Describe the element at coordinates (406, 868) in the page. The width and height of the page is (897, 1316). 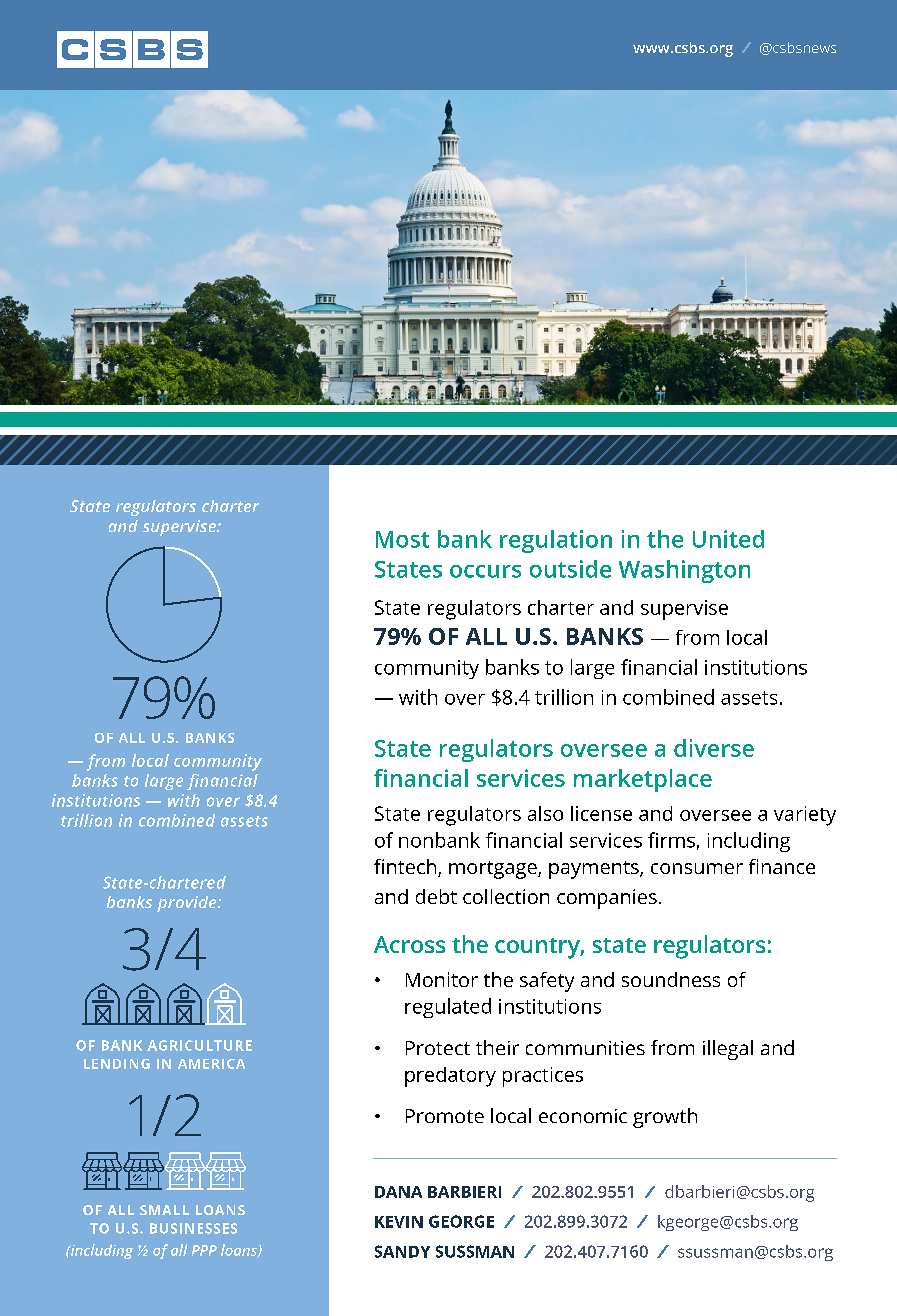
I see `fintech` at that location.
